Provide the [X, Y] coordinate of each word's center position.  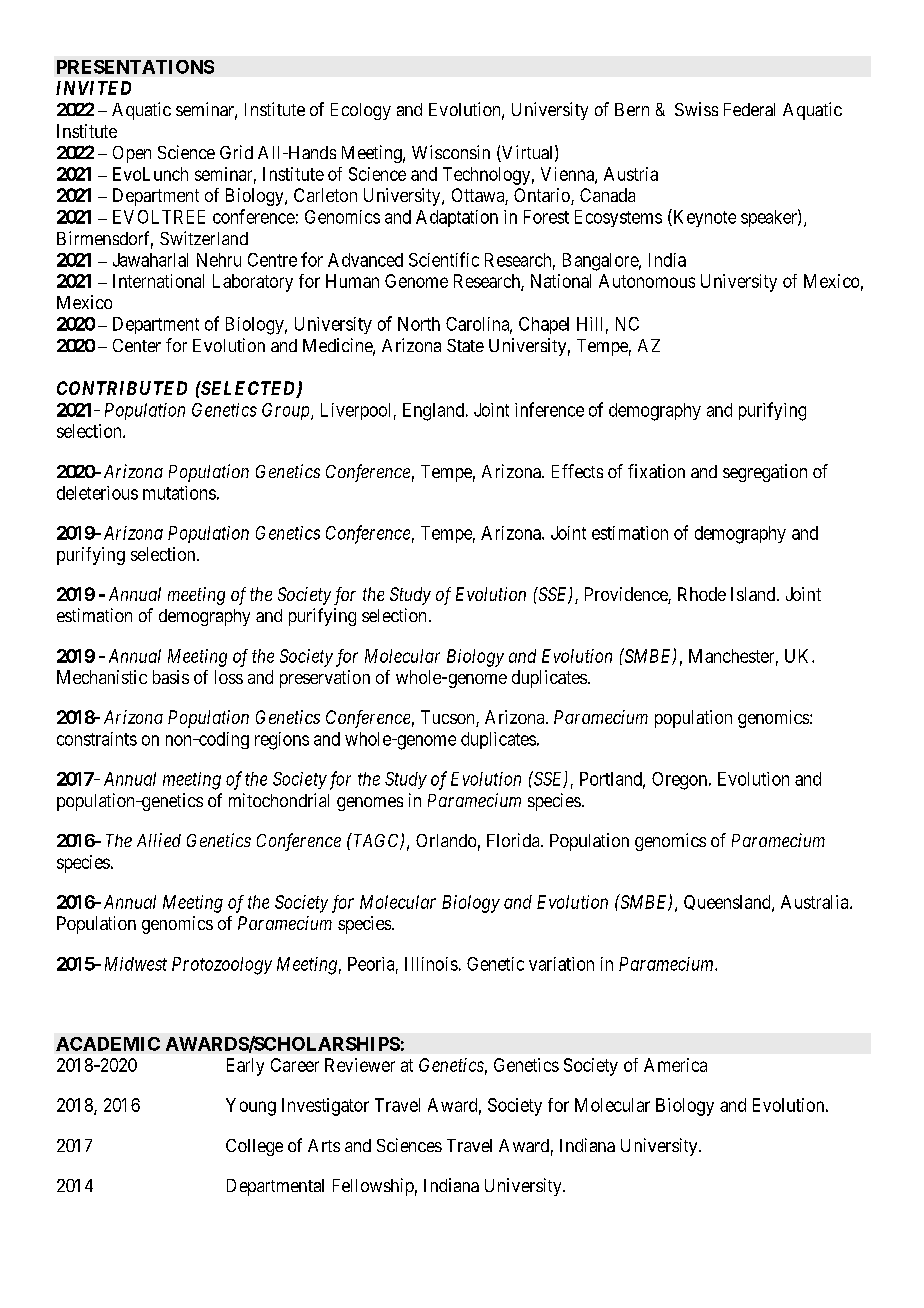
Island [754, 594]
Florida [514, 840]
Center [137, 345]
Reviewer [360, 1065]
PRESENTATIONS [135, 67]
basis [171, 677]
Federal [749, 109]
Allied [159, 840]
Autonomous [647, 281]
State [465, 345]
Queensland [728, 903]
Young [251, 1107]
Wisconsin [451, 152]
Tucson [449, 718]
